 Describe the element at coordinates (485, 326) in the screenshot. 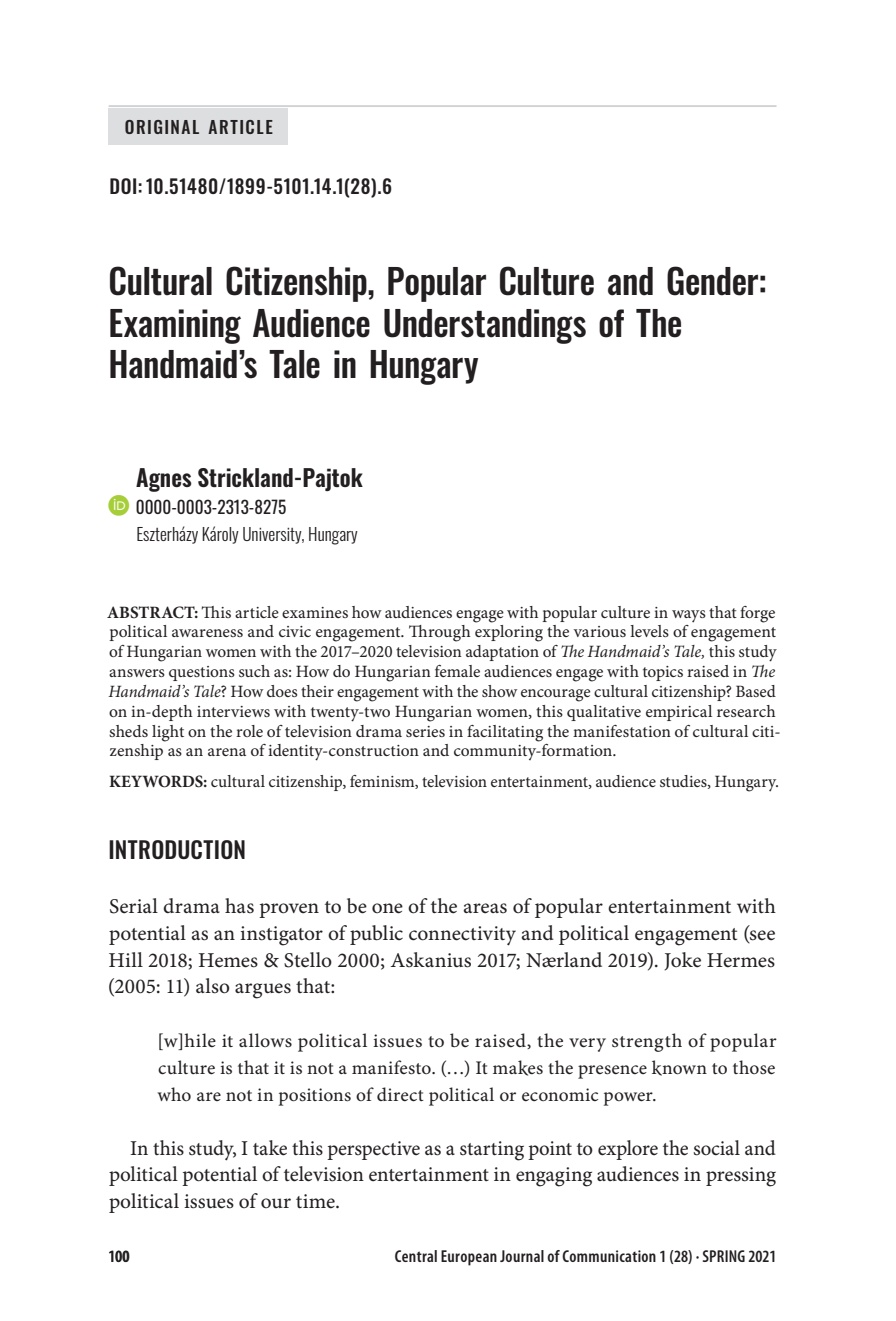

I see `Understandings` at that location.
